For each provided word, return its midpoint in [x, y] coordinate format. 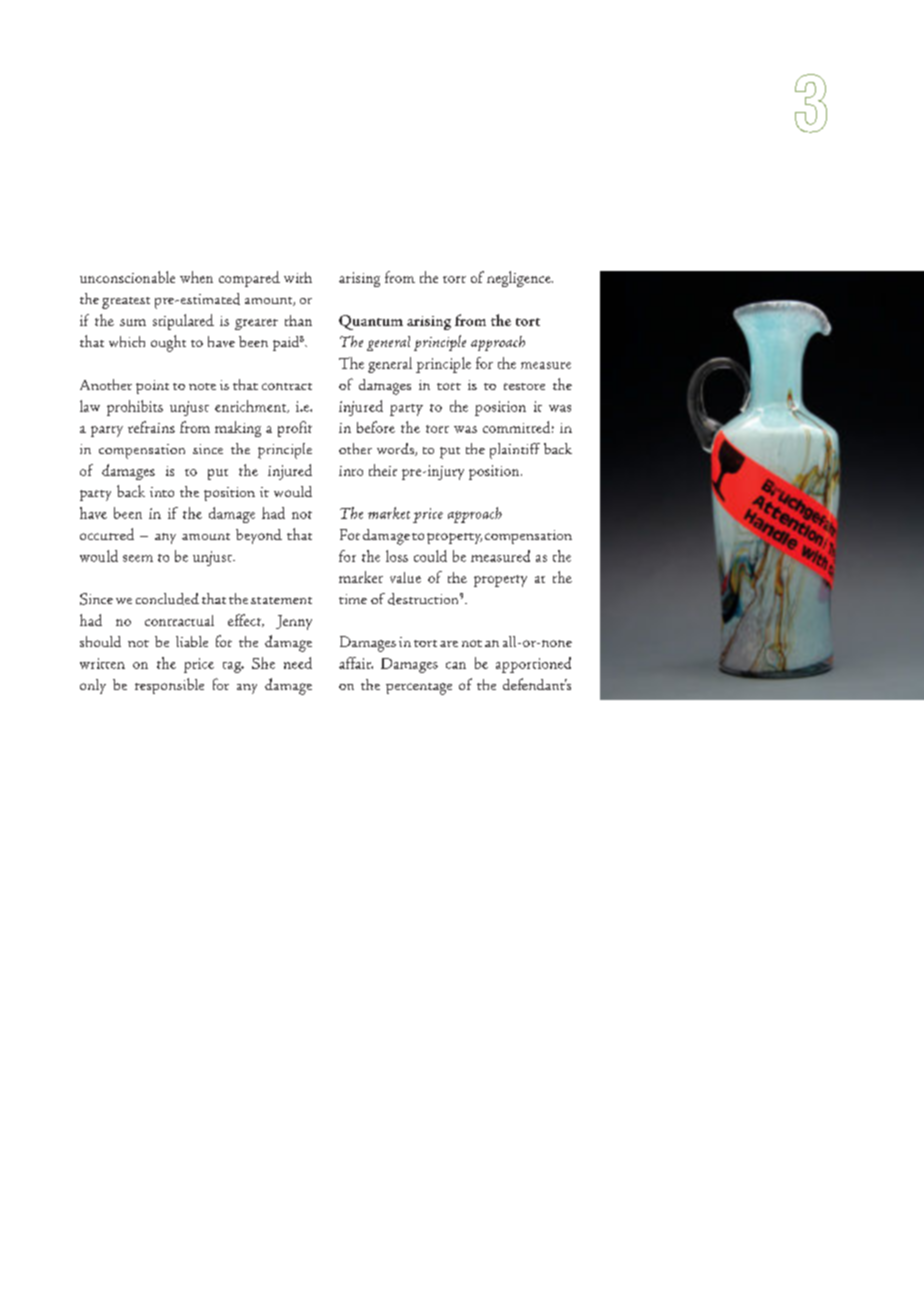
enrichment [252, 406]
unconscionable [127, 277]
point [152, 387]
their [383, 470]
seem [138, 558]
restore [524, 386]
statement [281, 600]
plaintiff [515, 451]
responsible [169, 686]
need [298, 663]
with [298, 277]
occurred [107, 534]
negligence [520, 279]
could [430, 556]
